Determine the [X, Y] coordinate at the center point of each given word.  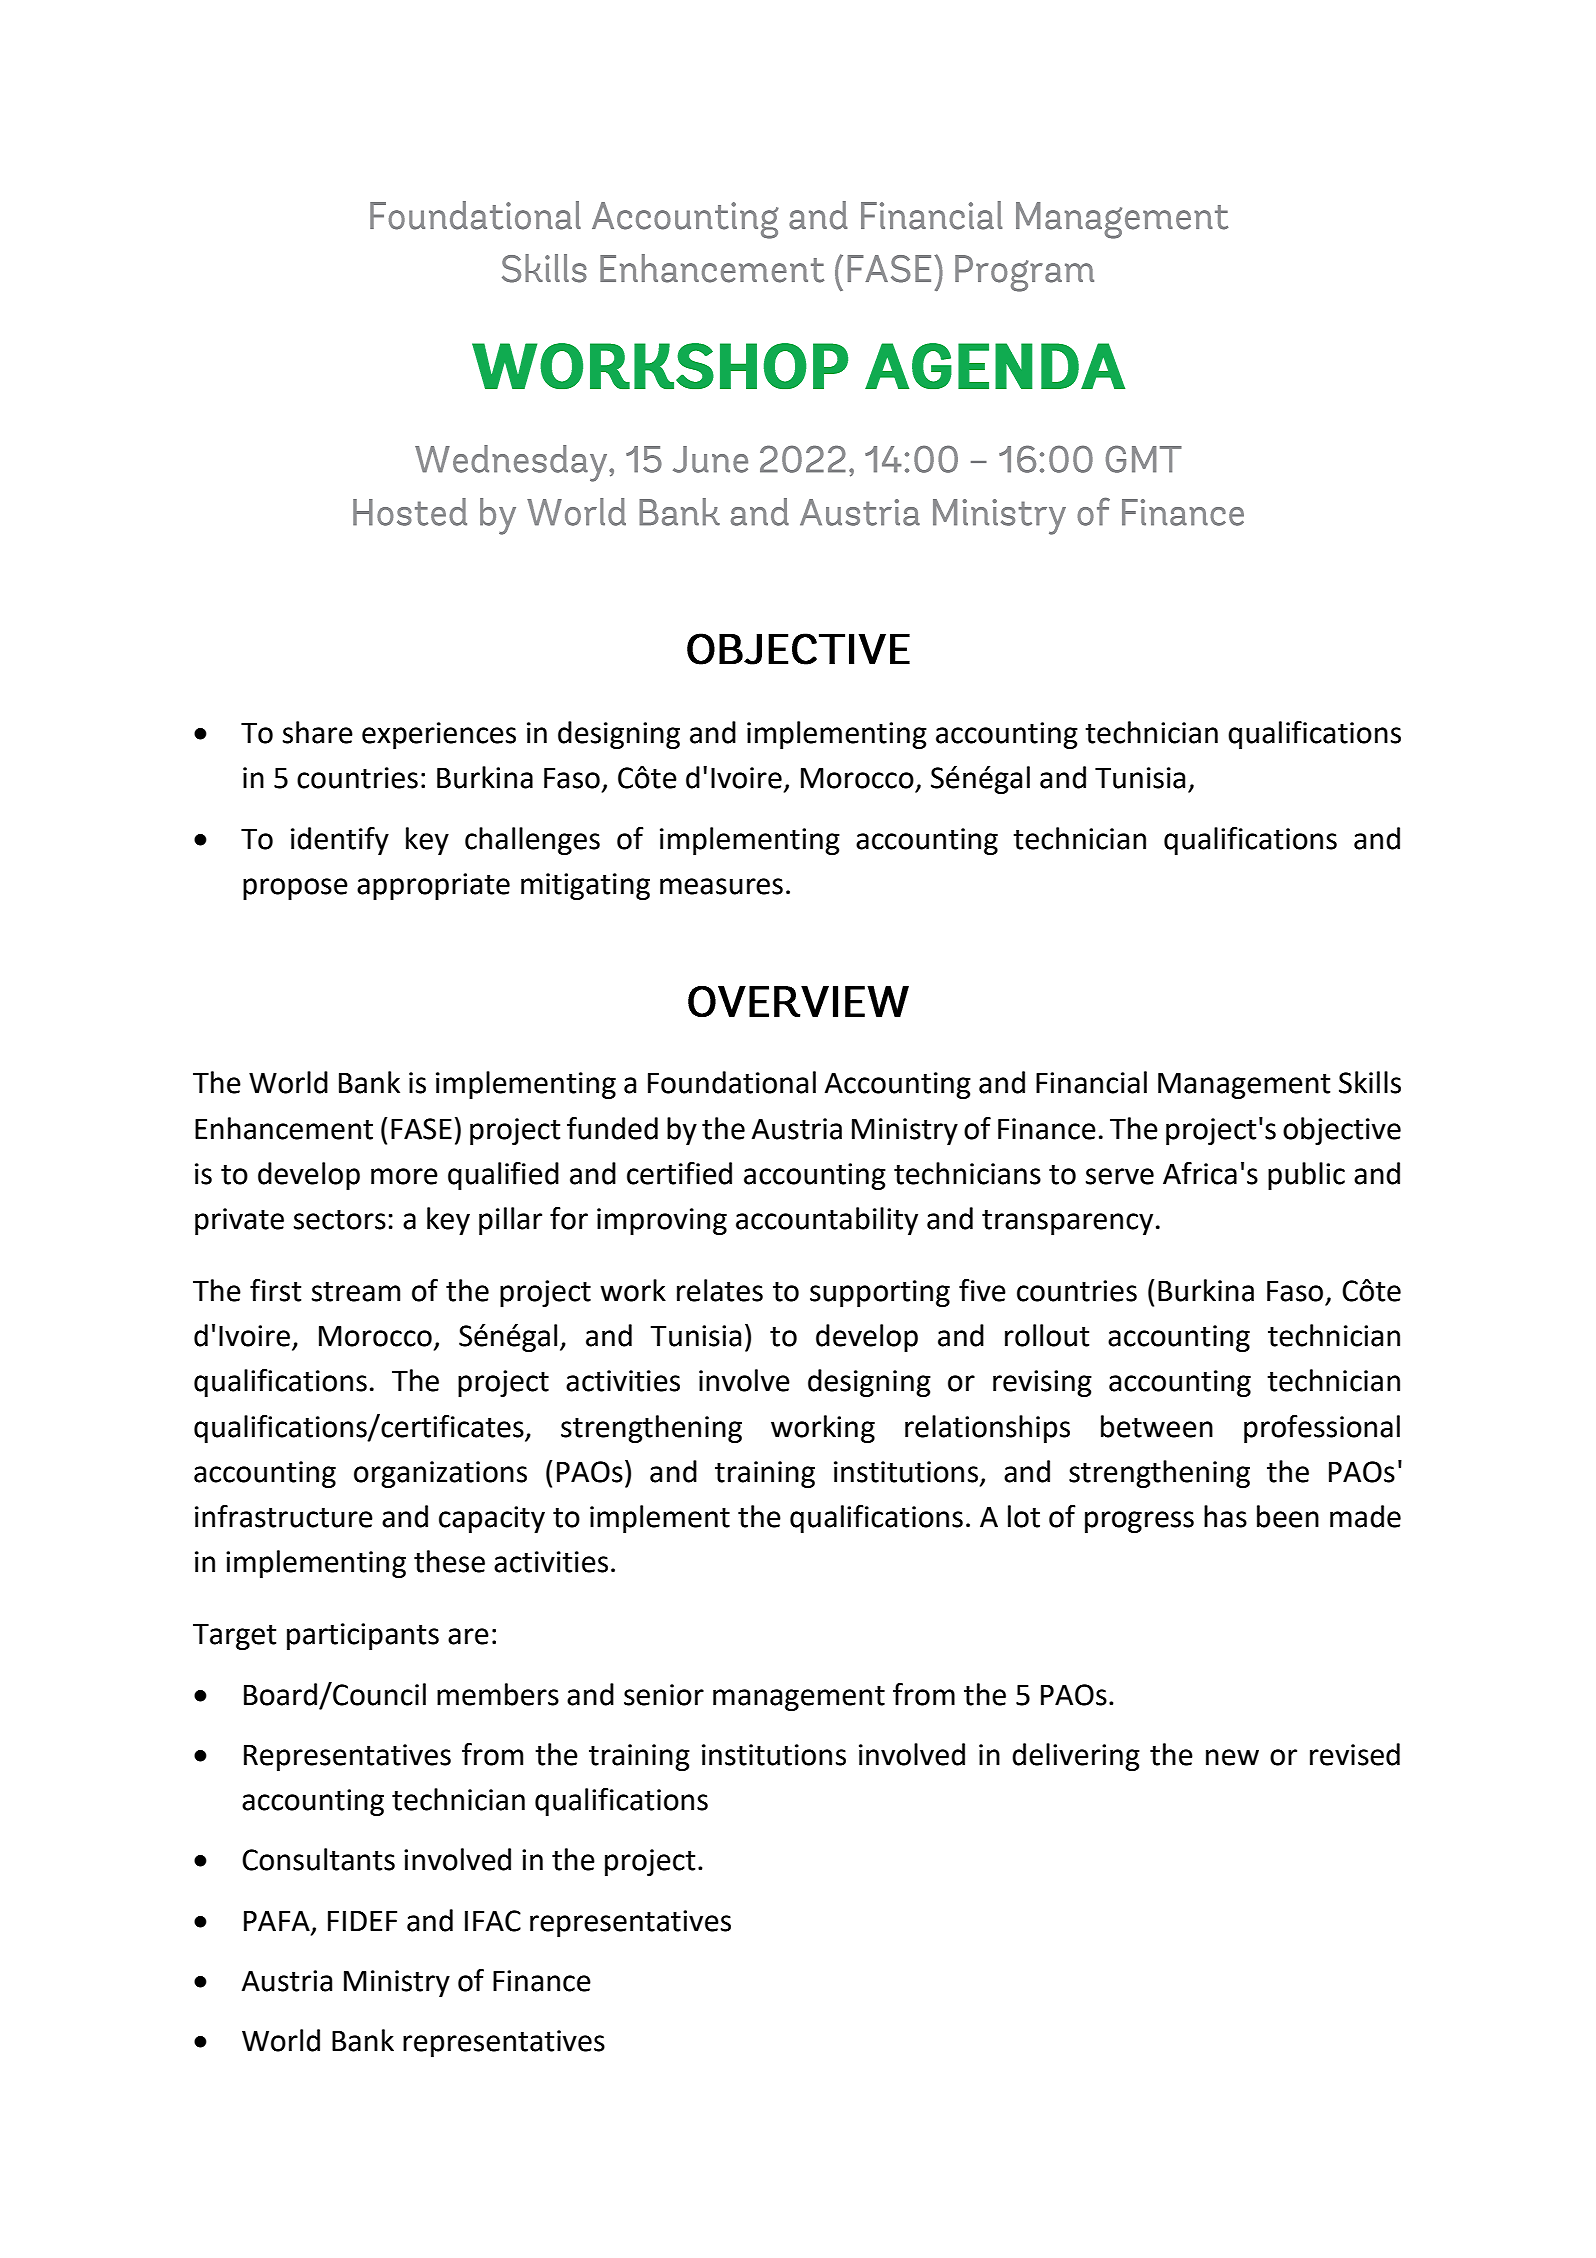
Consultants [318, 1859]
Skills [1370, 1082]
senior [664, 1695]
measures [721, 886]
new [1232, 1757]
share [318, 732]
